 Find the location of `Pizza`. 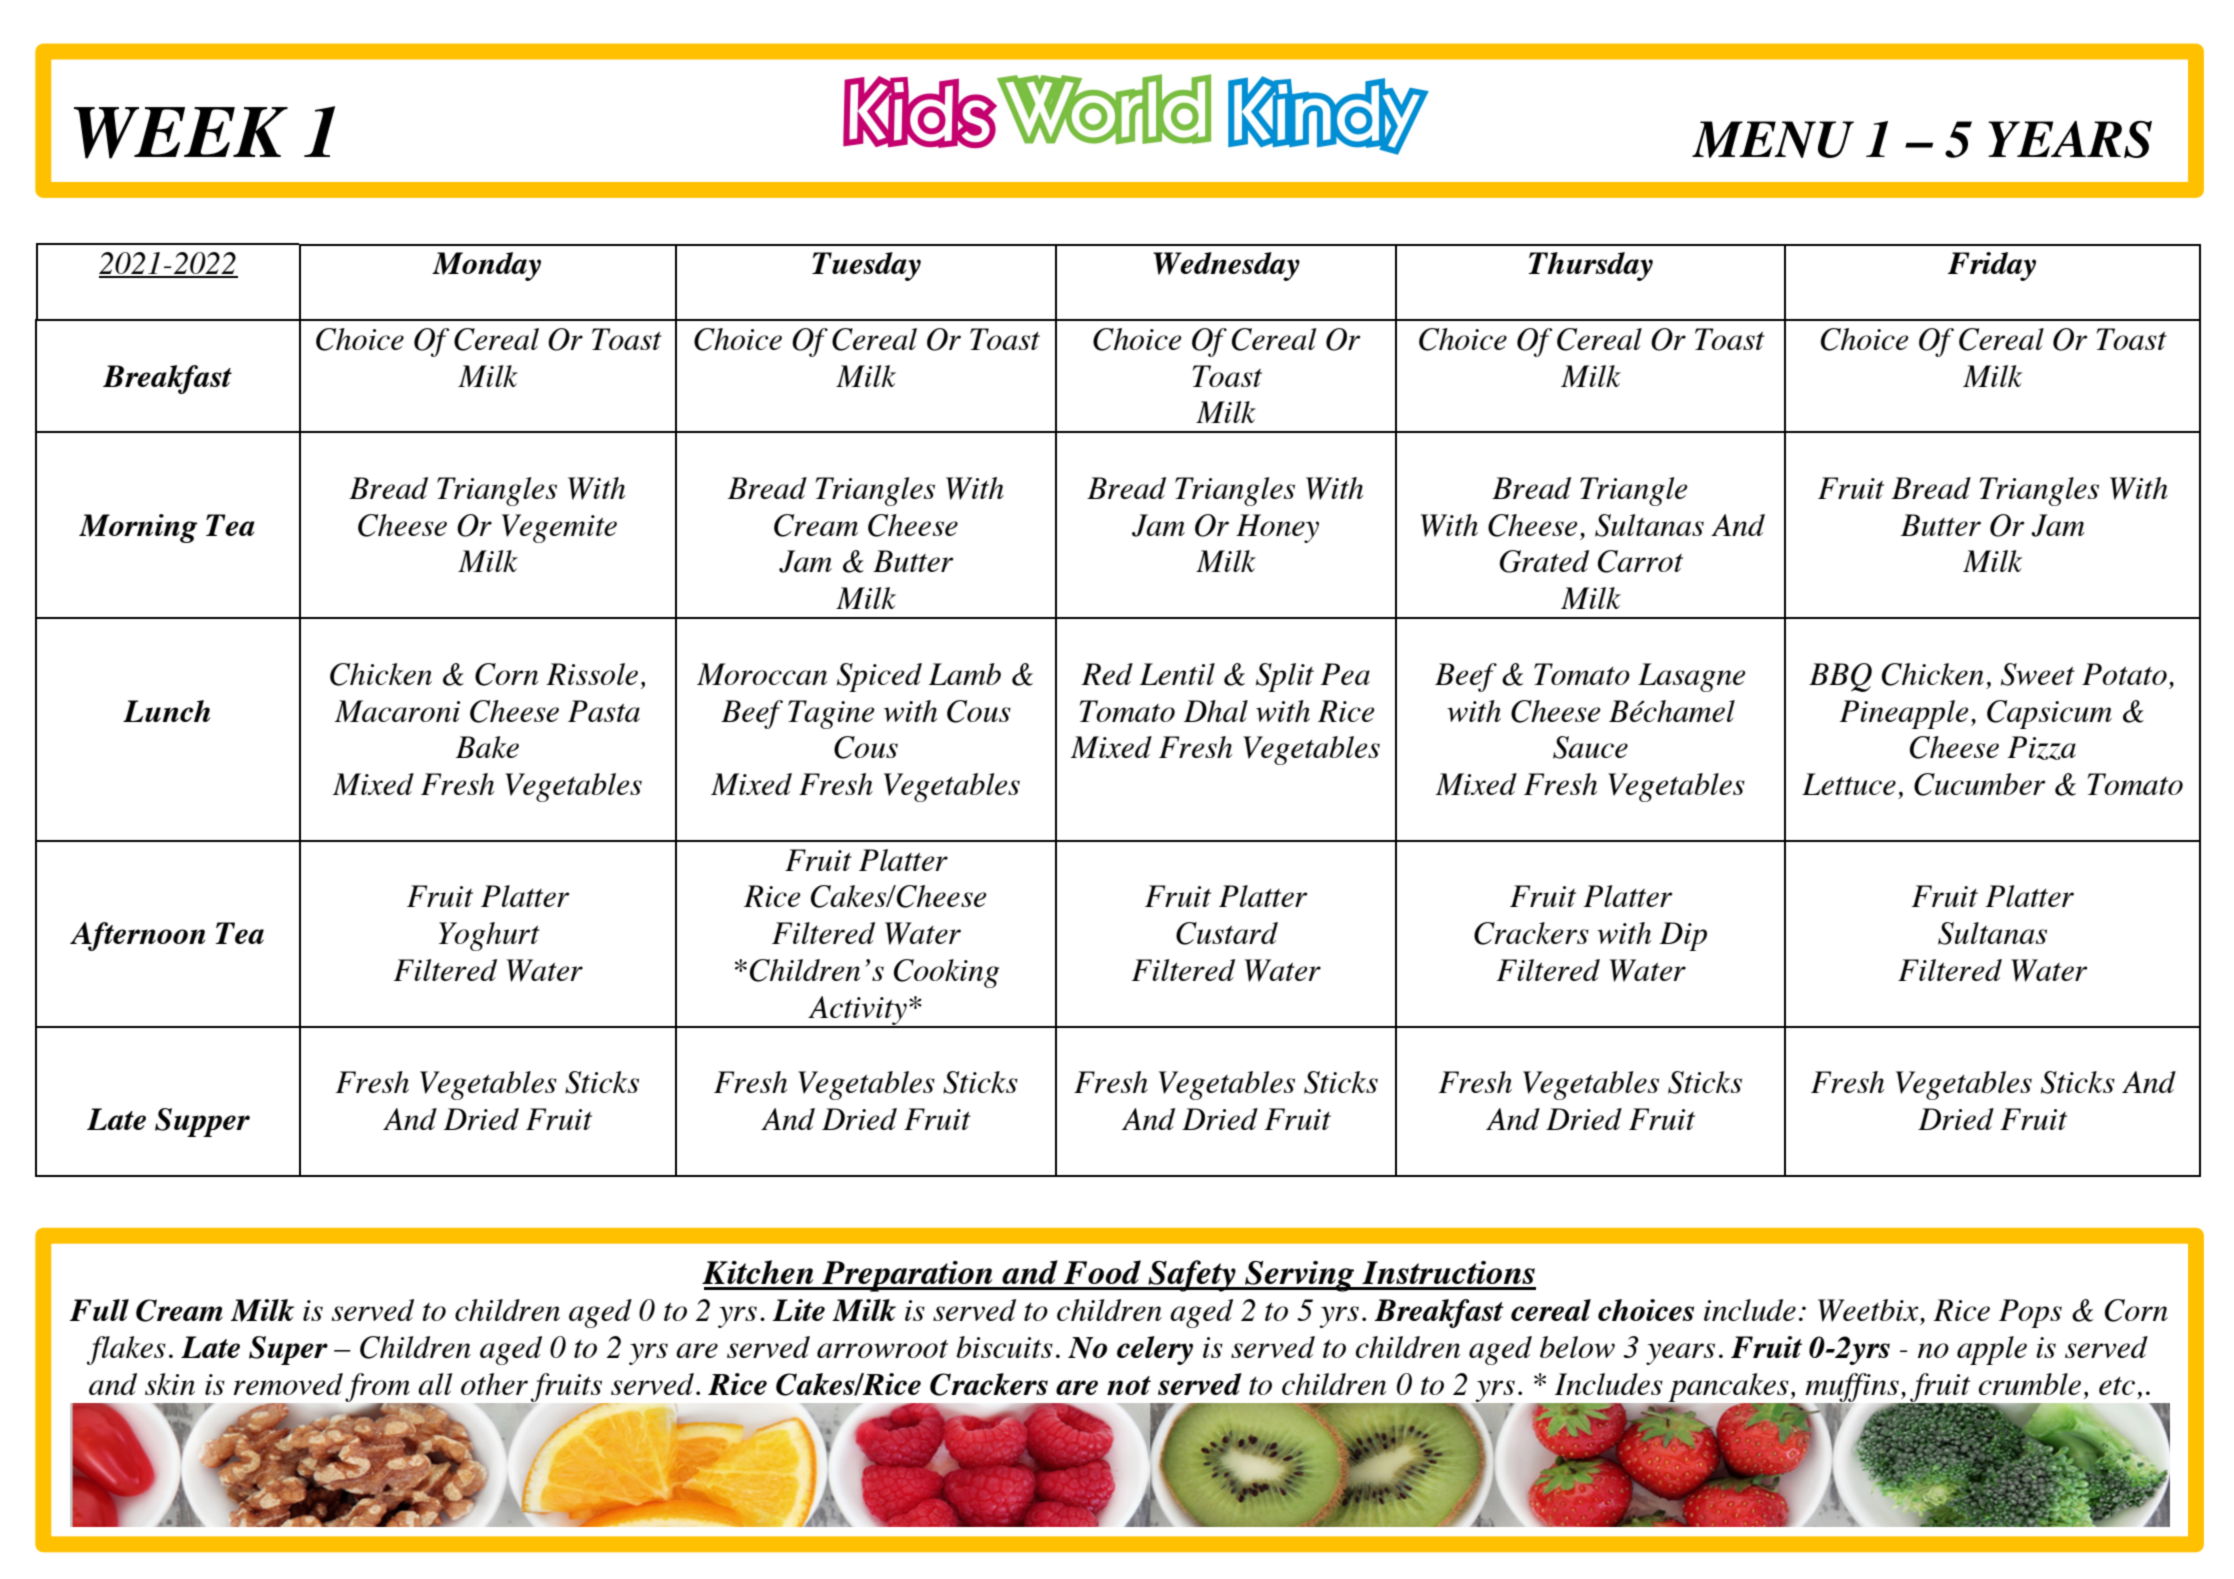

Pizza is located at coordinates (2041, 748).
